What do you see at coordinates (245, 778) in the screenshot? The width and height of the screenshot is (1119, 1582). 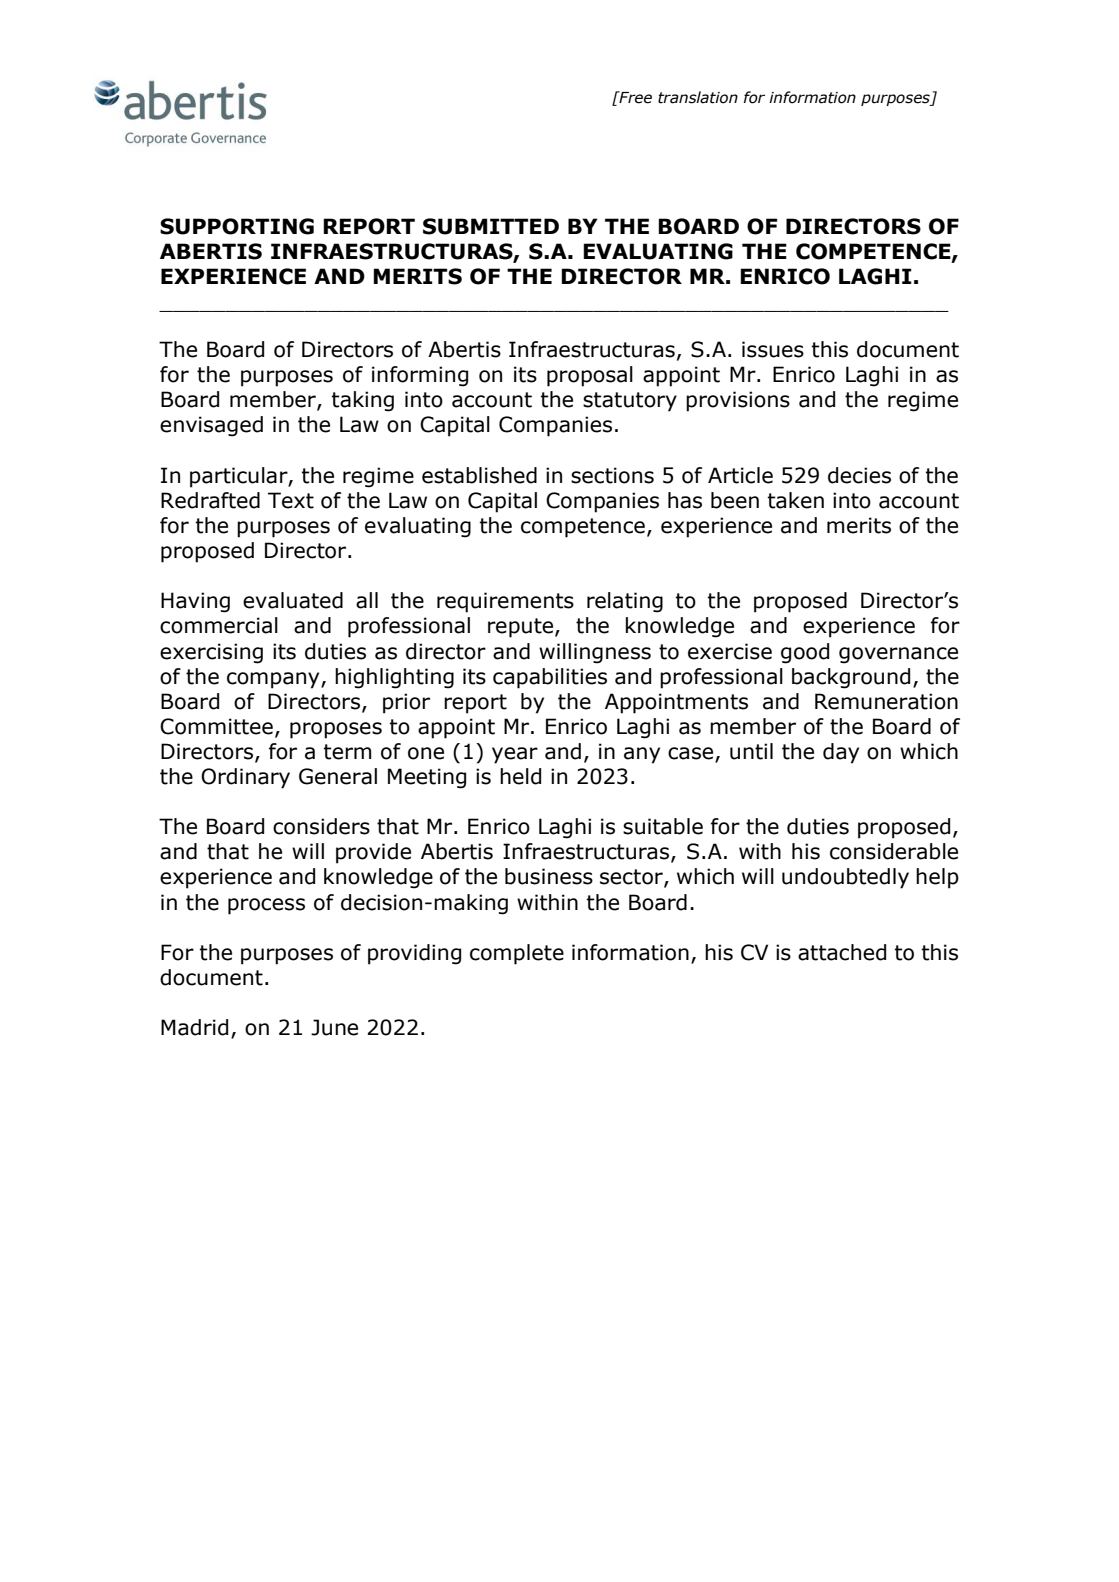 I see `Ordinary` at bounding box center [245, 778].
